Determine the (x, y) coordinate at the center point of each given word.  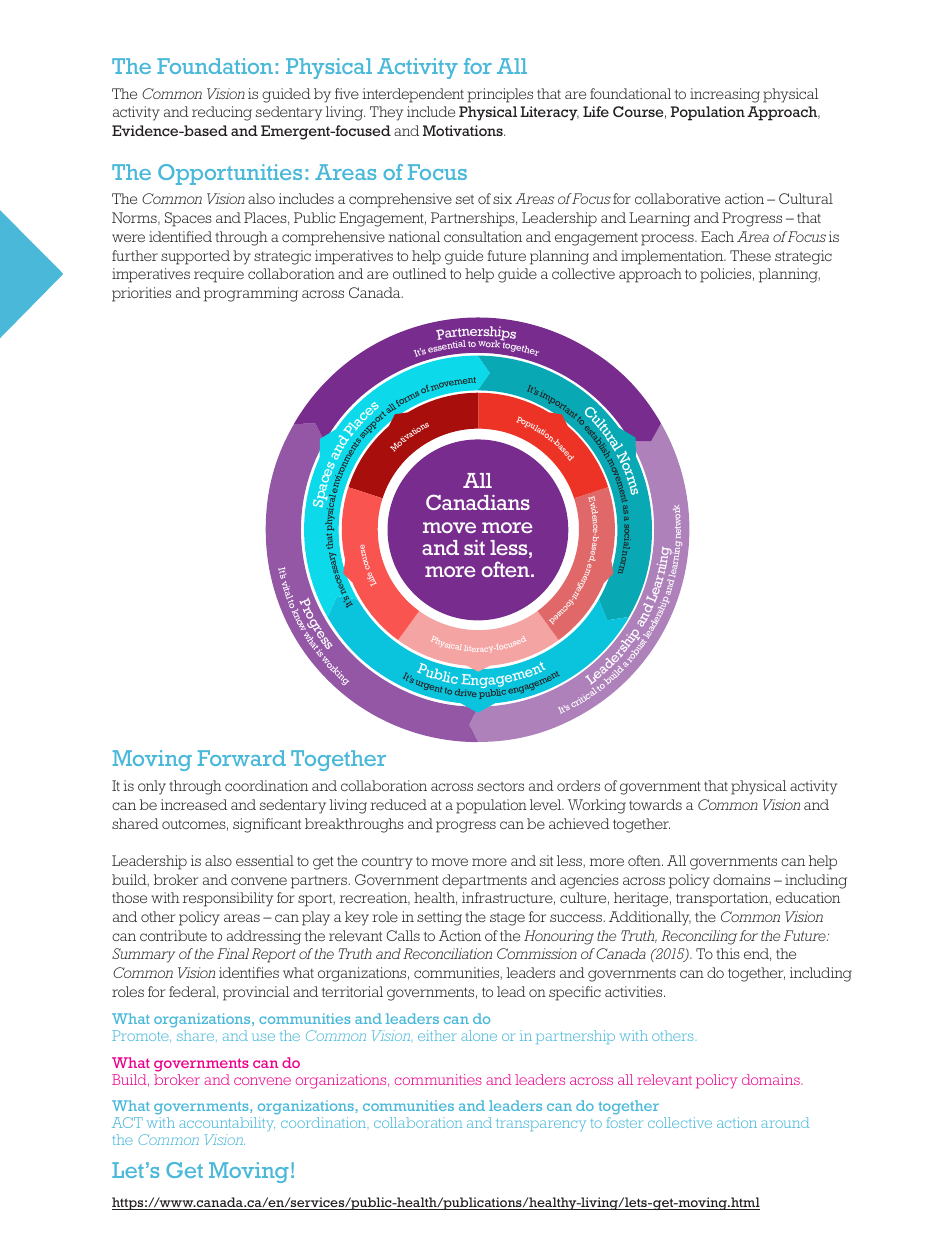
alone (479, 1035)
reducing (222, 113)
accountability (227, 1124)
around (785, 1122)
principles (500, 95)
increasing (725, 95)
